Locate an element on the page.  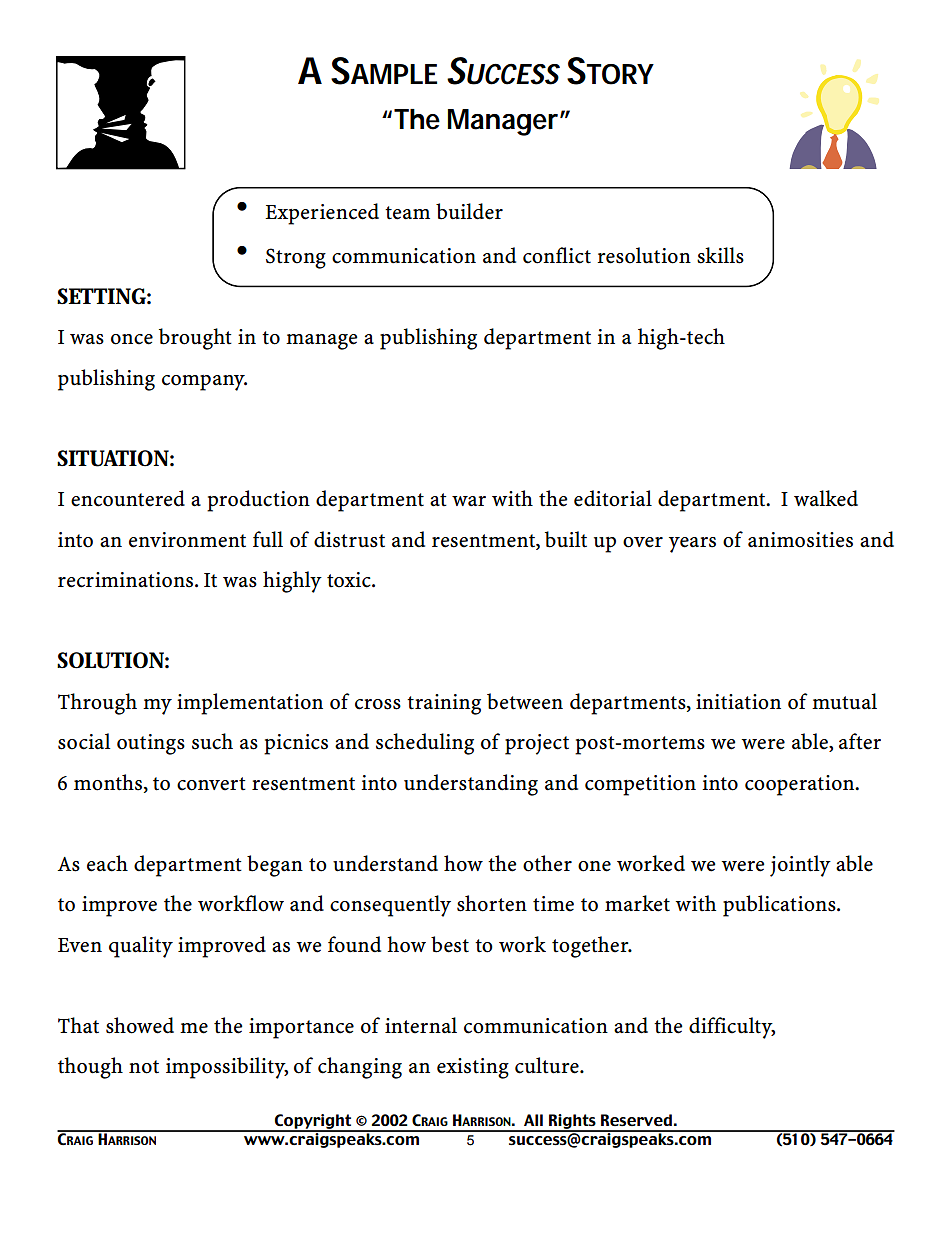
training is located at coordinates (444, 704).
